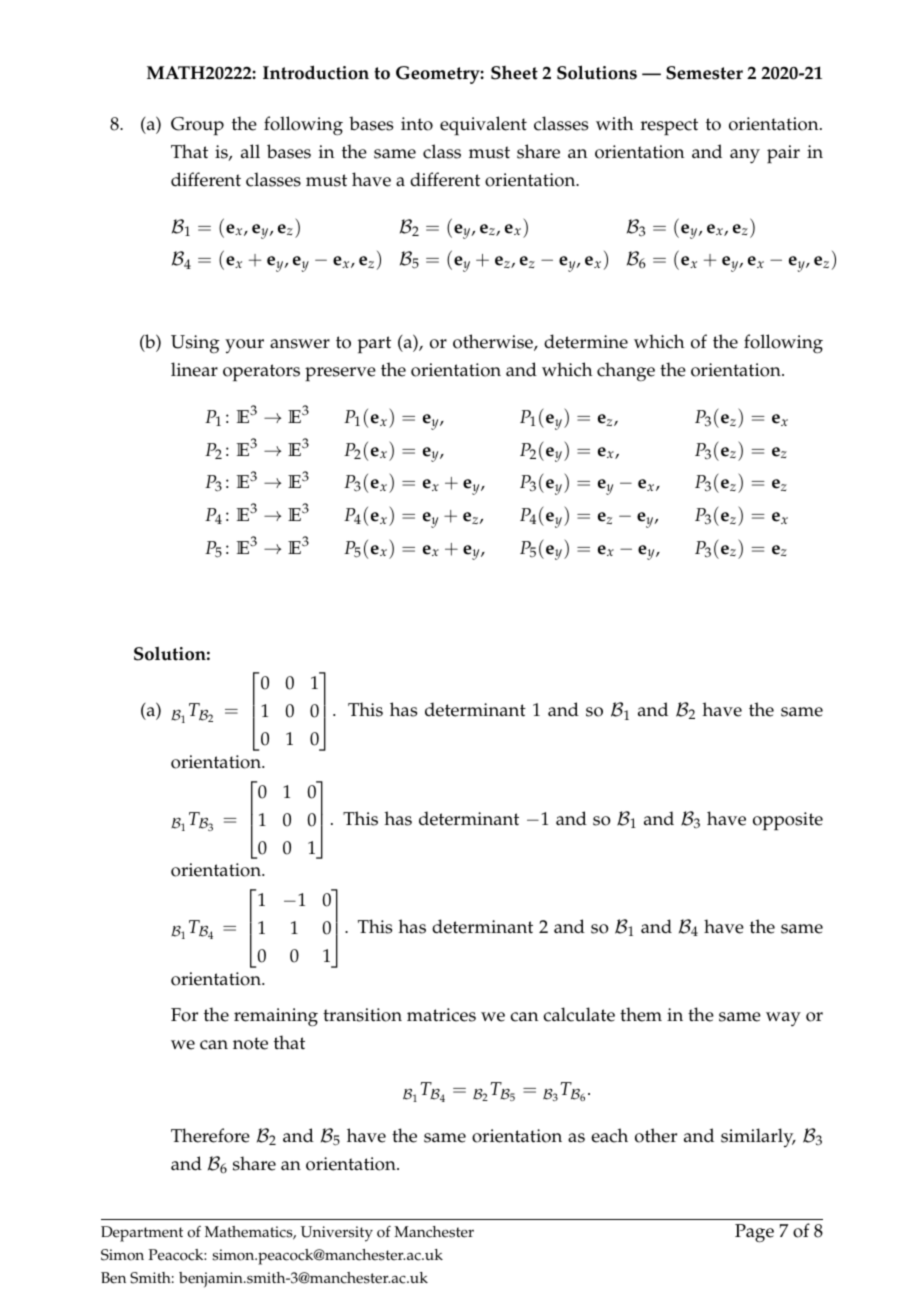 The width and height of the screenshot is (924, 1308). What do you see at coordinates (783, 1019) in the screenshot?
I see `way` at bounding box center [783, 1019].
